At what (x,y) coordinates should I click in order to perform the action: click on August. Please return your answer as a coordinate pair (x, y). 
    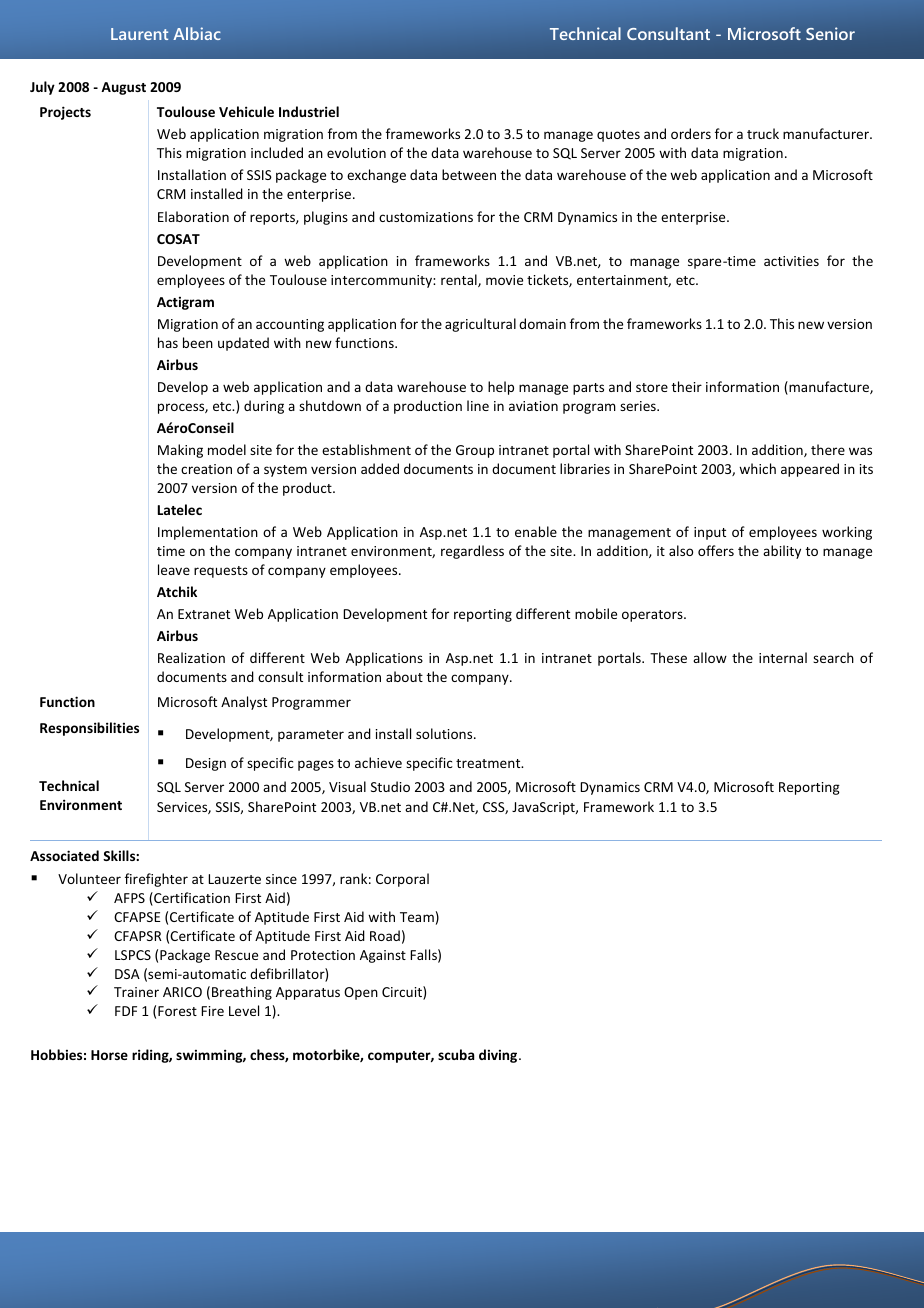
    Looking at the image, I should click on (123, 88).
